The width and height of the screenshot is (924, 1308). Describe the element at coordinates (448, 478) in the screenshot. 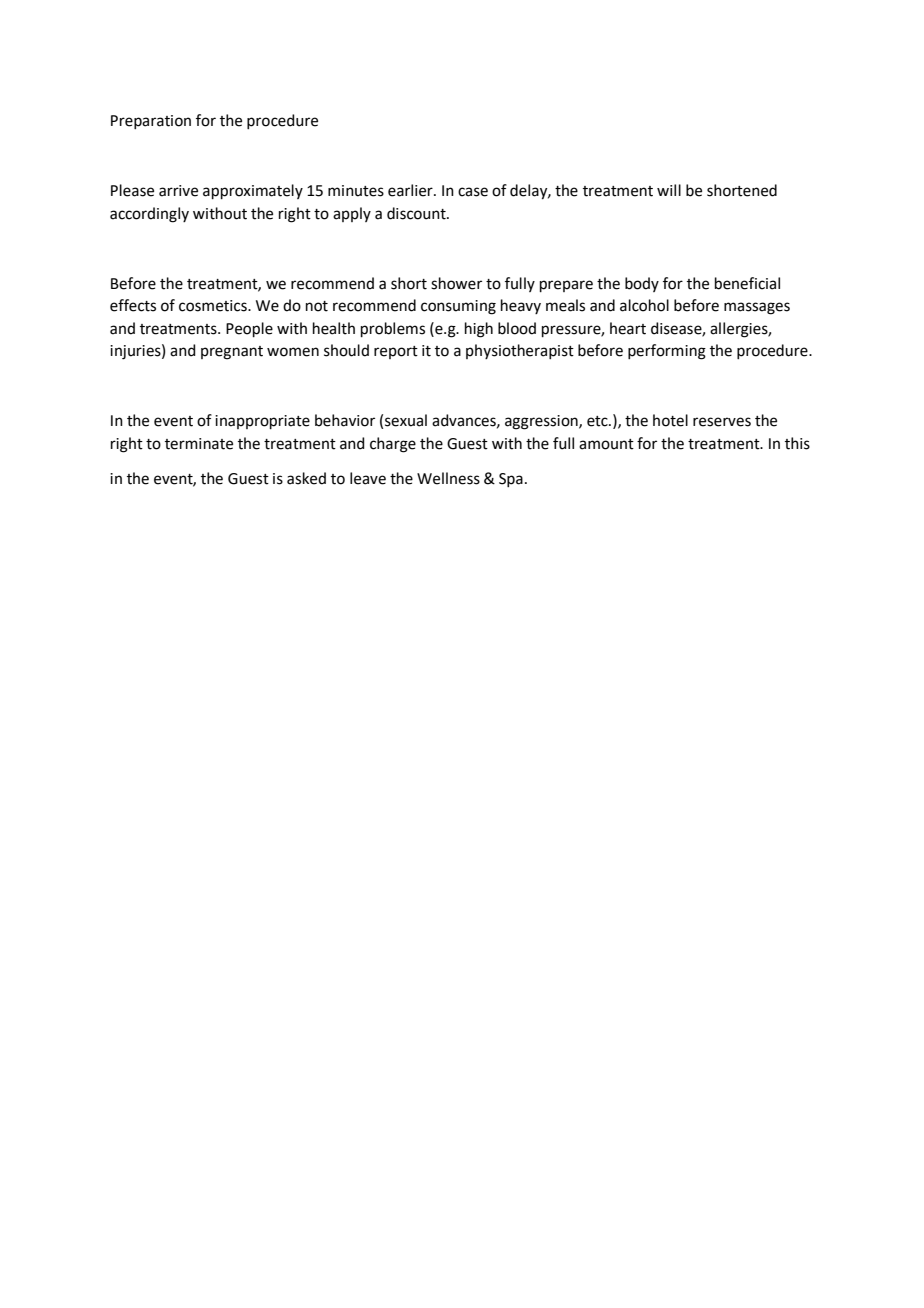

I see `Wellness` at that location.
